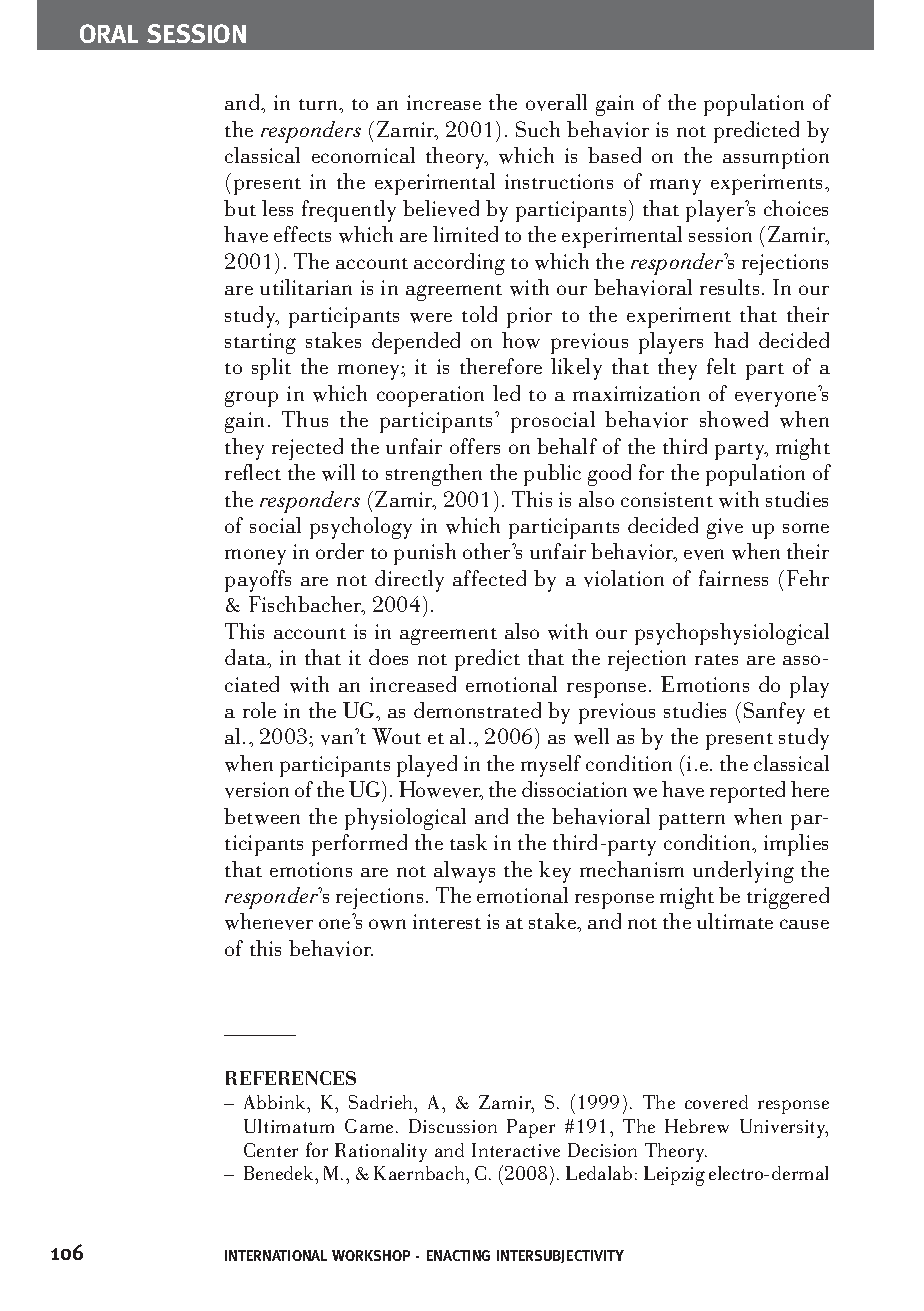 The width and height of the screenshot is (924, 1311). I want to click on Such, so click(538, 129).
